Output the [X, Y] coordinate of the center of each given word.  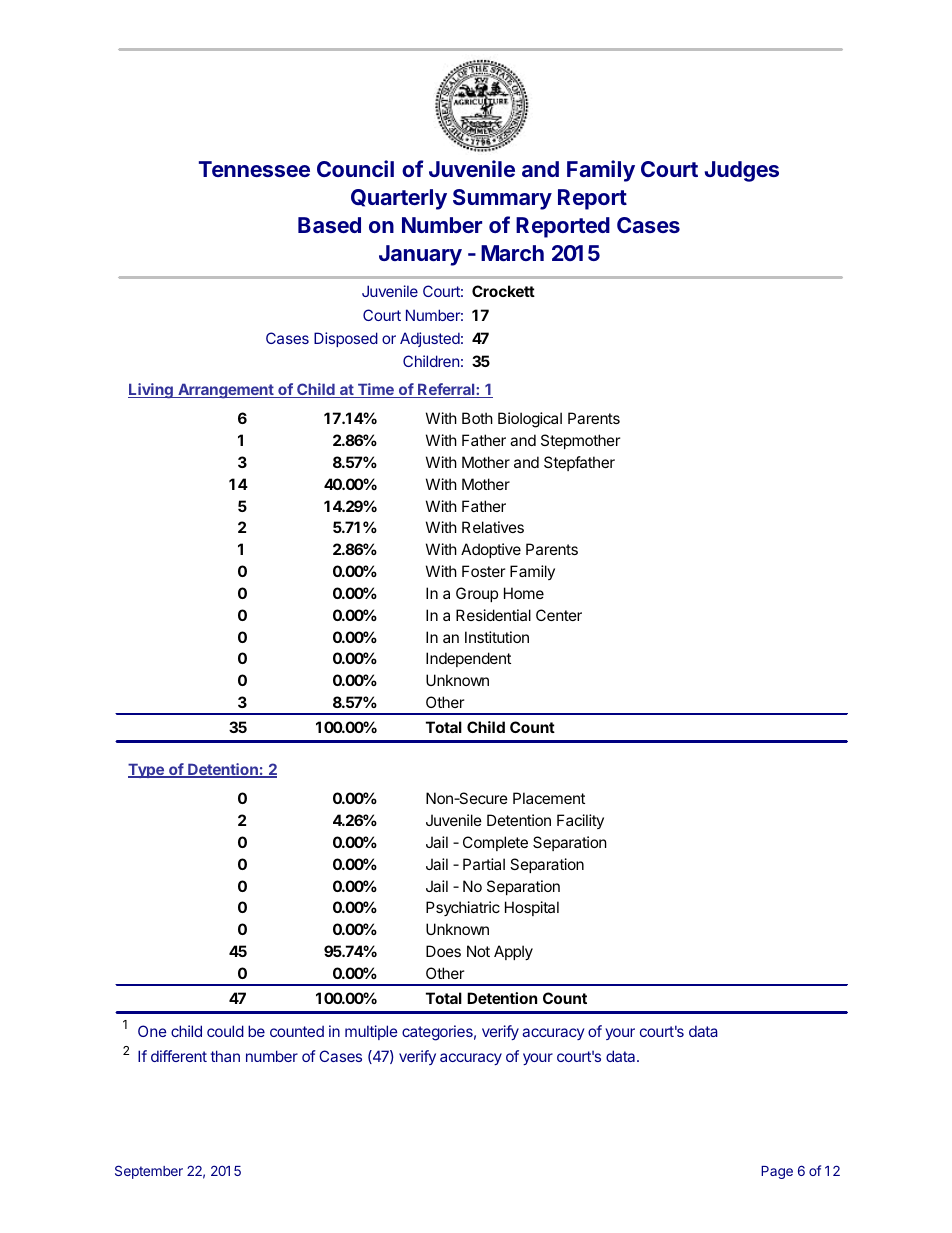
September [149, 1172]
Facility [580, 821]
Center [559, 615]
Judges [741, 171]
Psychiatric [463, 908]
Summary [502, 199]
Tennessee [254, 169]
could [225, 1031]
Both [477, 418]
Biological [530, 420]
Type [147, 770]
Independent [468, 659]
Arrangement [226, 391]
